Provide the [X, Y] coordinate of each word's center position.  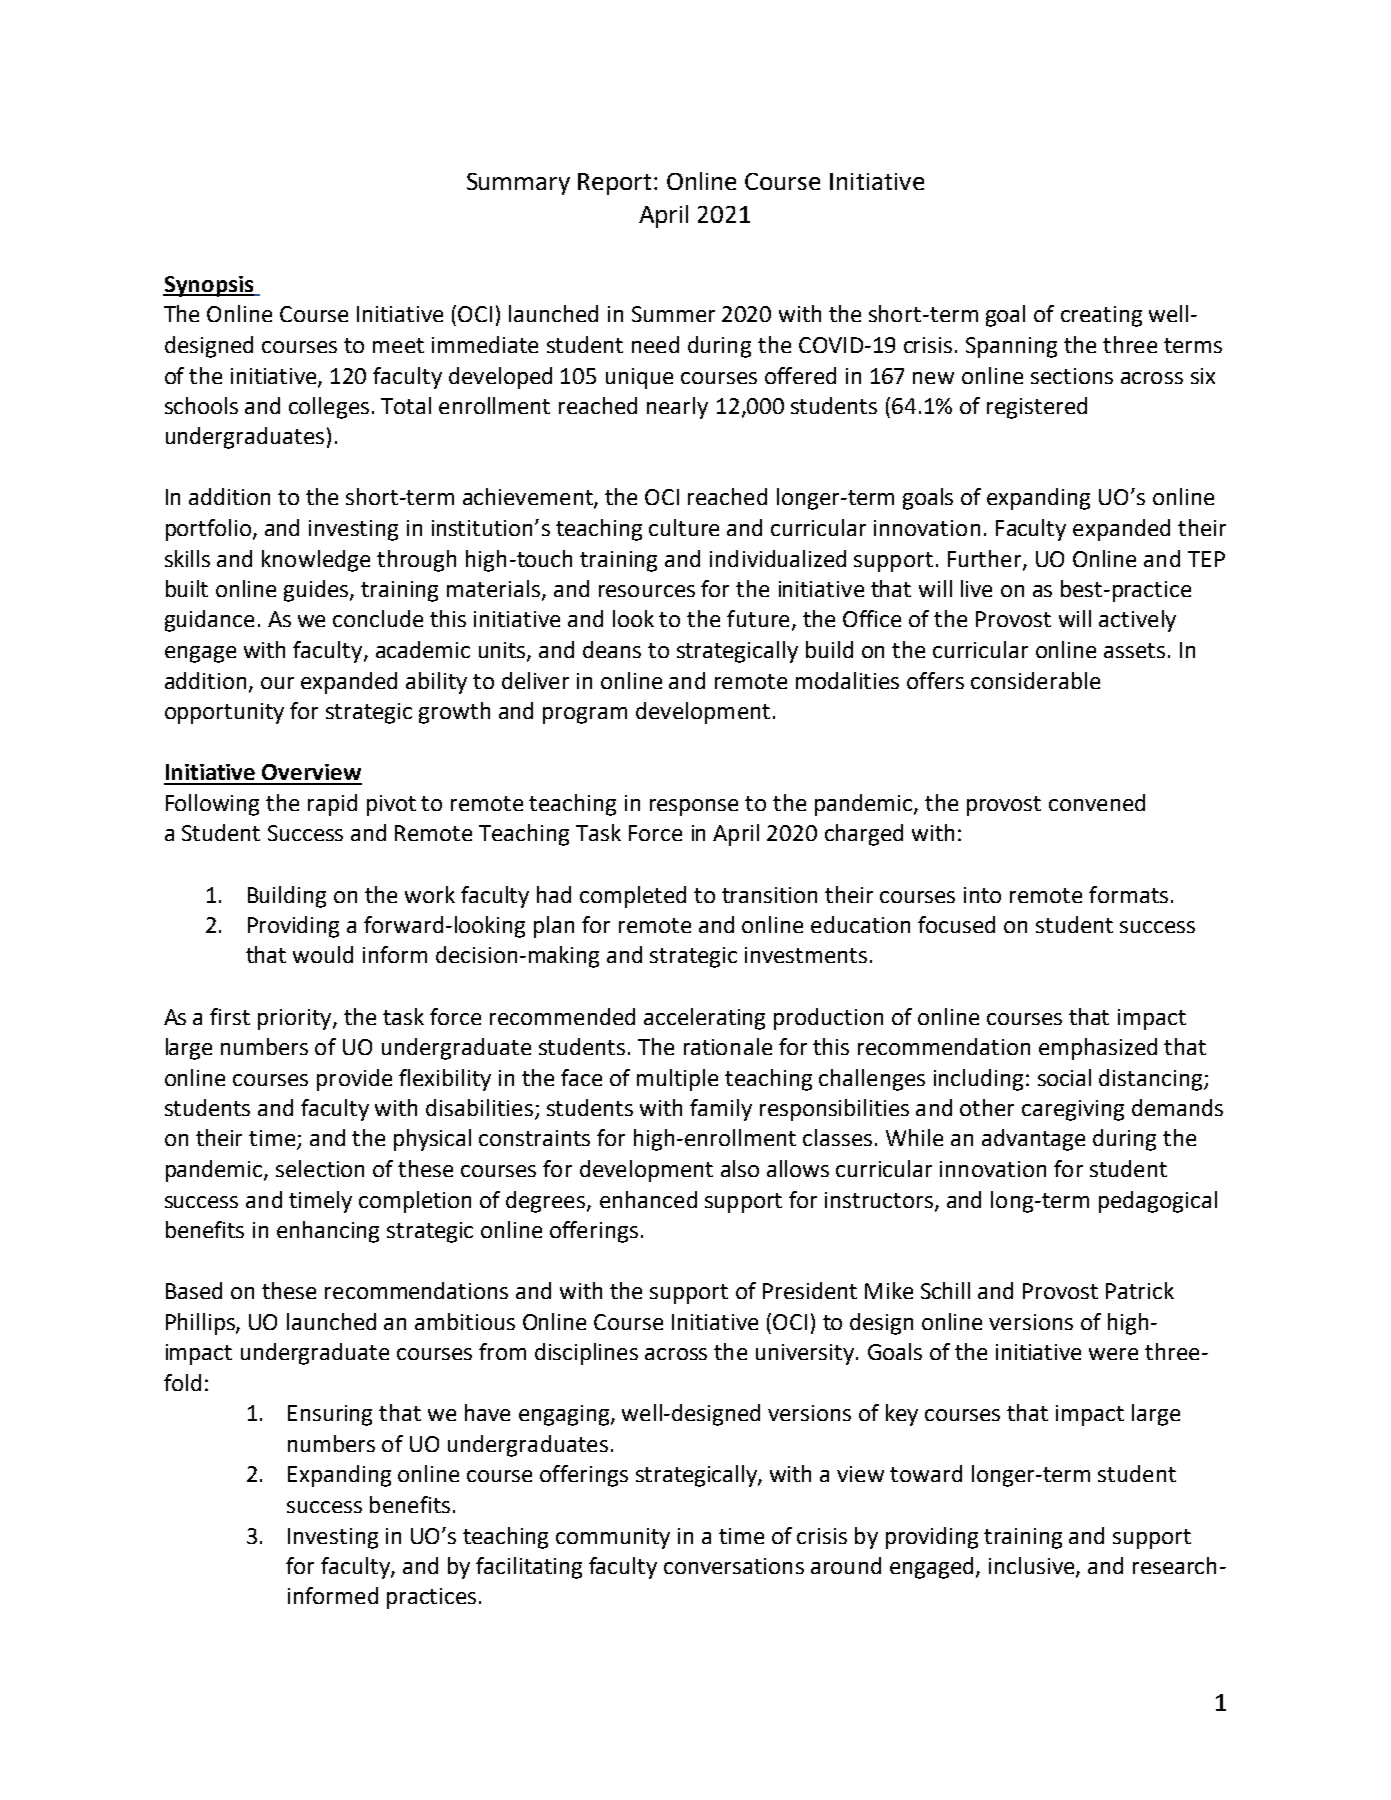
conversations [734, 1566]
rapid [332, 805]
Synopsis [209, 286]
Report [614, 184]
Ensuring [330, 1415]
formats [1128, 894]
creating [1101, 316]
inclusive [1033, 1566]
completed [633, 897]
